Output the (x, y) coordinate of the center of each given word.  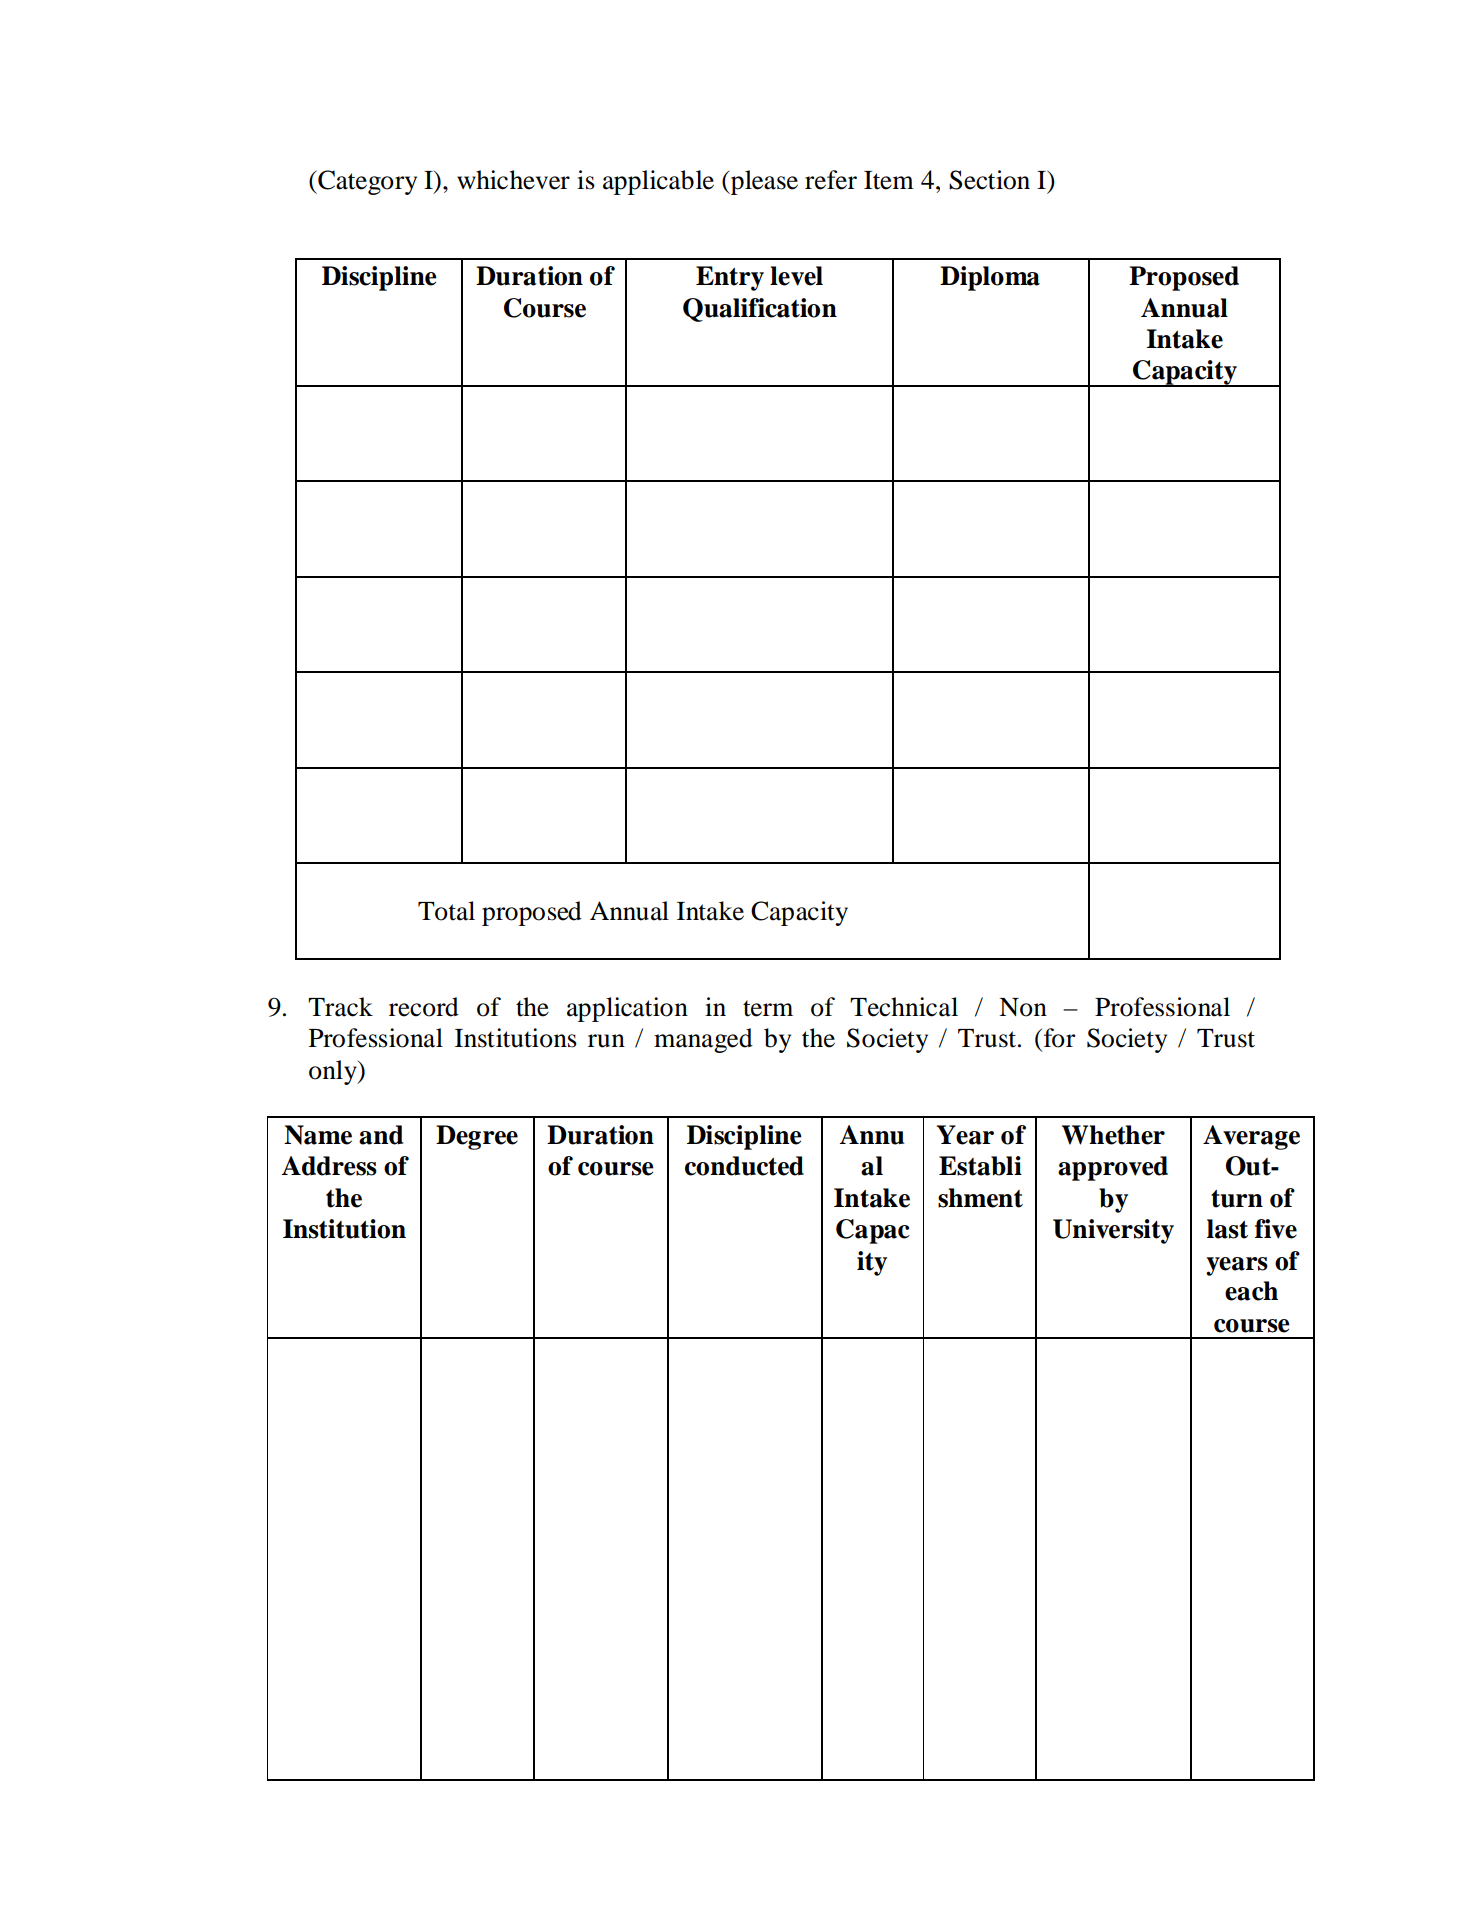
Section (989, 180)
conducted (744, 1166)
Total (446, 911)
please (763, 182)
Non (1023, 1007)
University (1113, 1231)
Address (329, 1166)
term (768, 1008)
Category (366, 182)
